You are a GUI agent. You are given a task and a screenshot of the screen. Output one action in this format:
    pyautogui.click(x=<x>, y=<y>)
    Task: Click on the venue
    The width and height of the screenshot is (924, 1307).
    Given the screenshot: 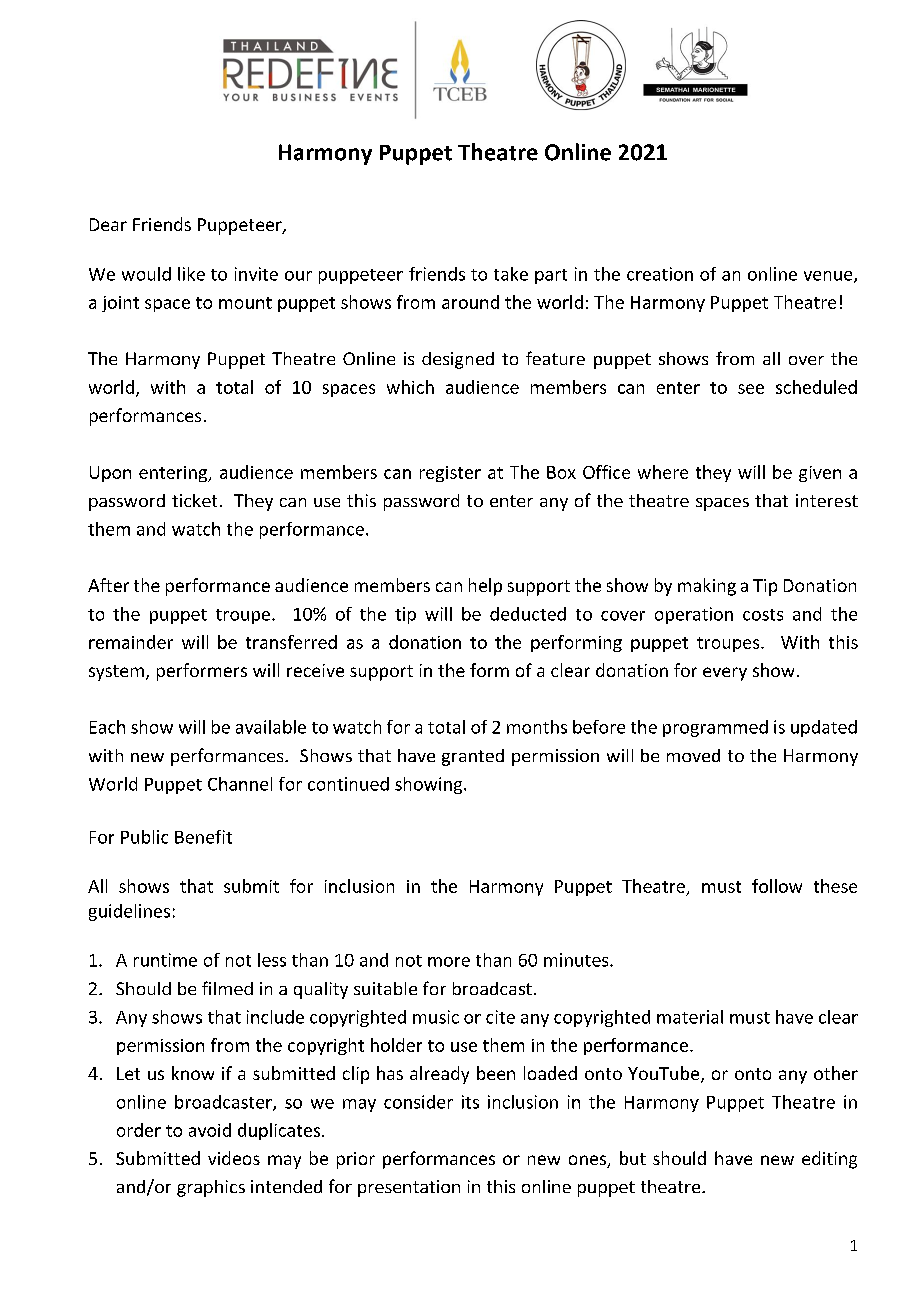 What is the action you would take?
    pyautogui.click(x=829, y=277)
